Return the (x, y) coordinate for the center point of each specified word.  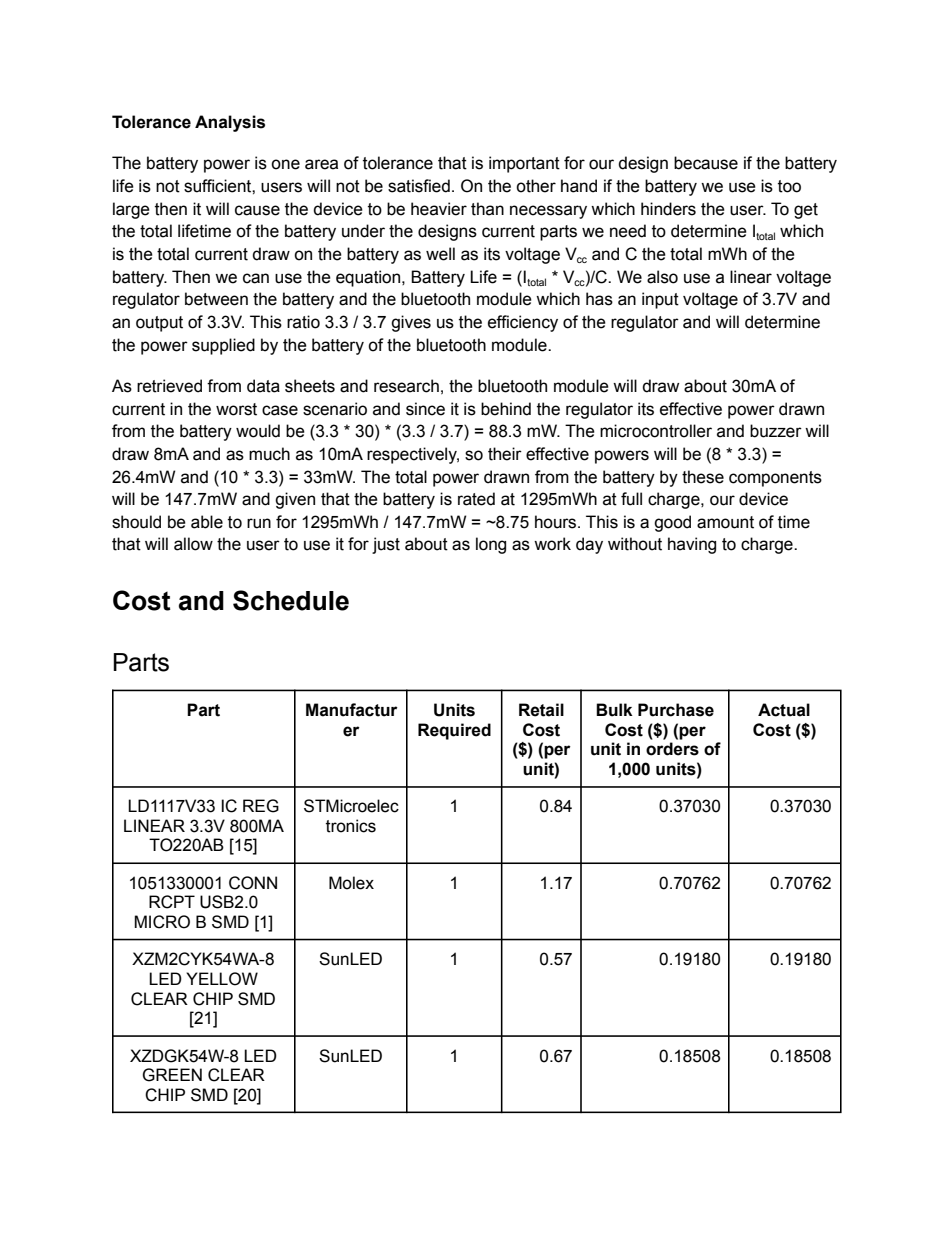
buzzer (776, 431)
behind (506, 409)
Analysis (230, 123)
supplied (223, 346)
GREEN (172, 1075)
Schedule (291, 600)
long (491, 545)
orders (672, 749)
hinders (668, 209)
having (692, 545)
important (524, 164)
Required (454, 731)
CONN (253, 883)
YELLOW (222, 979)
